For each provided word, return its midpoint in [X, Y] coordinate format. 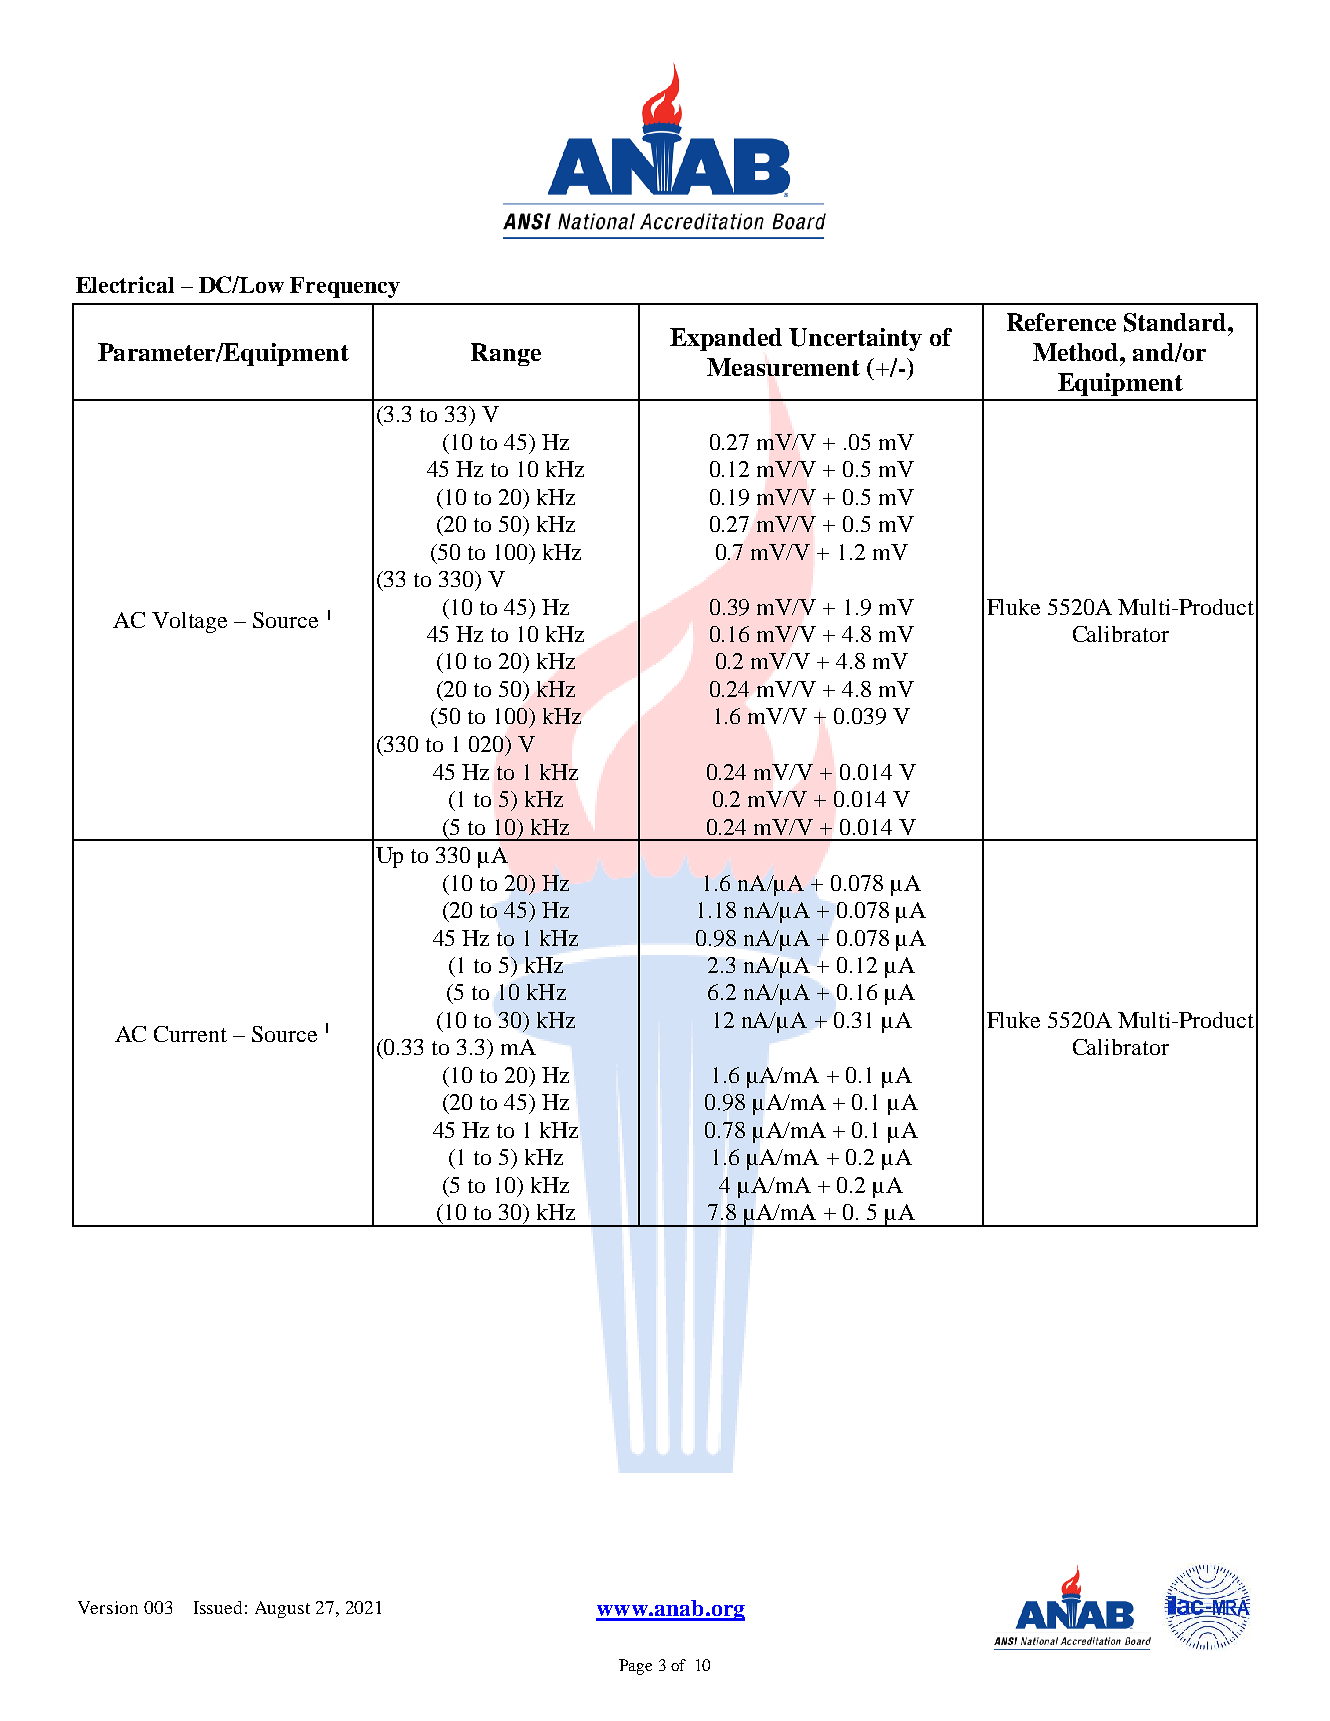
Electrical [125, 284]
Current [190, 1034]
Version [108, 1607]
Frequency [345, 287]
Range [506, 354]
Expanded [726, 339]
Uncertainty [855, 339]
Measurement [783, 367]
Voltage [189, 622]
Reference [1061, 322]
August [282, 1609]
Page [635, 1667]
